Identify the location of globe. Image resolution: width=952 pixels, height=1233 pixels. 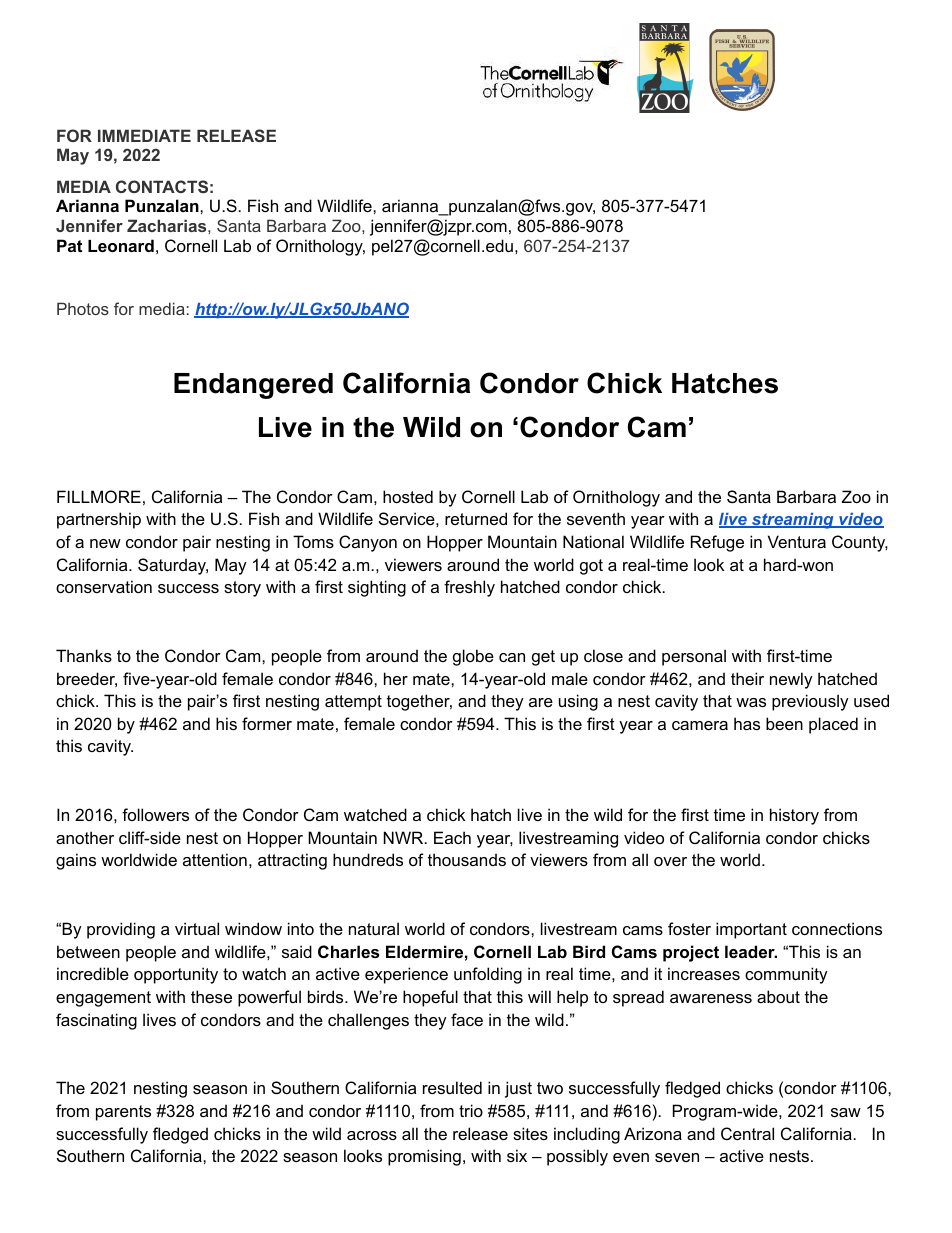
(473, 657).
